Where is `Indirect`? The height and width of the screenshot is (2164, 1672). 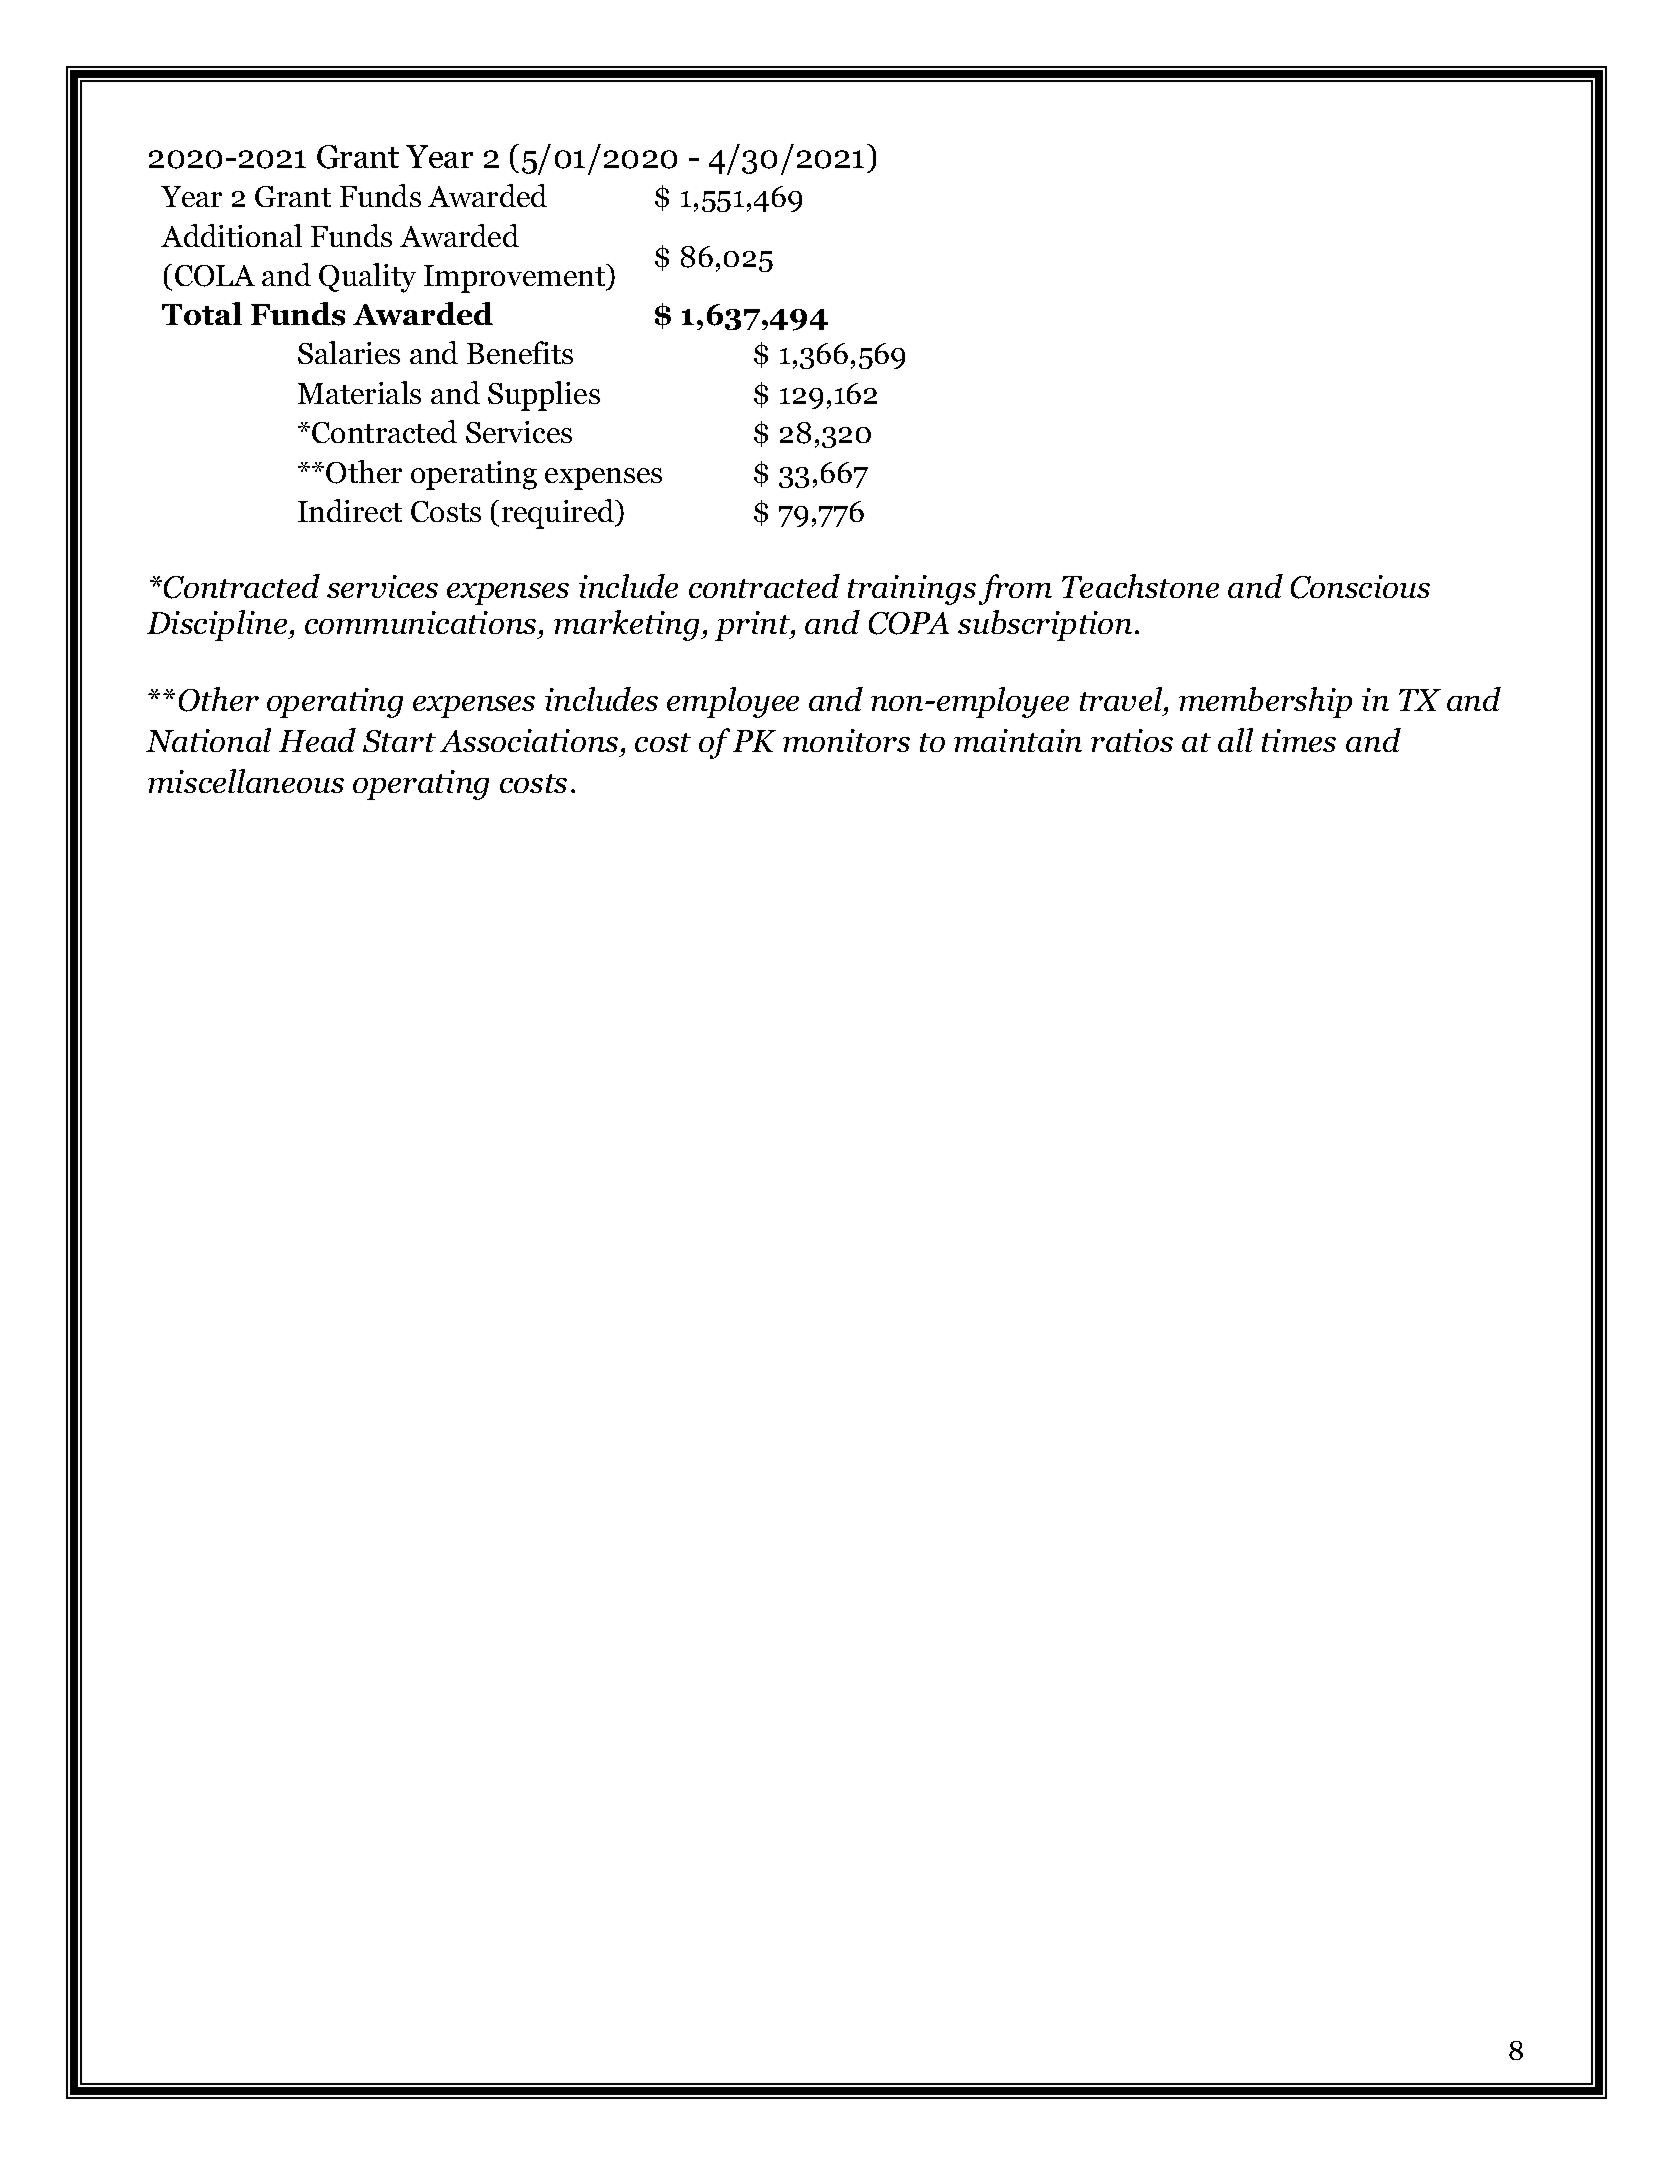 Indirect is located at coordinates (350, 510).
